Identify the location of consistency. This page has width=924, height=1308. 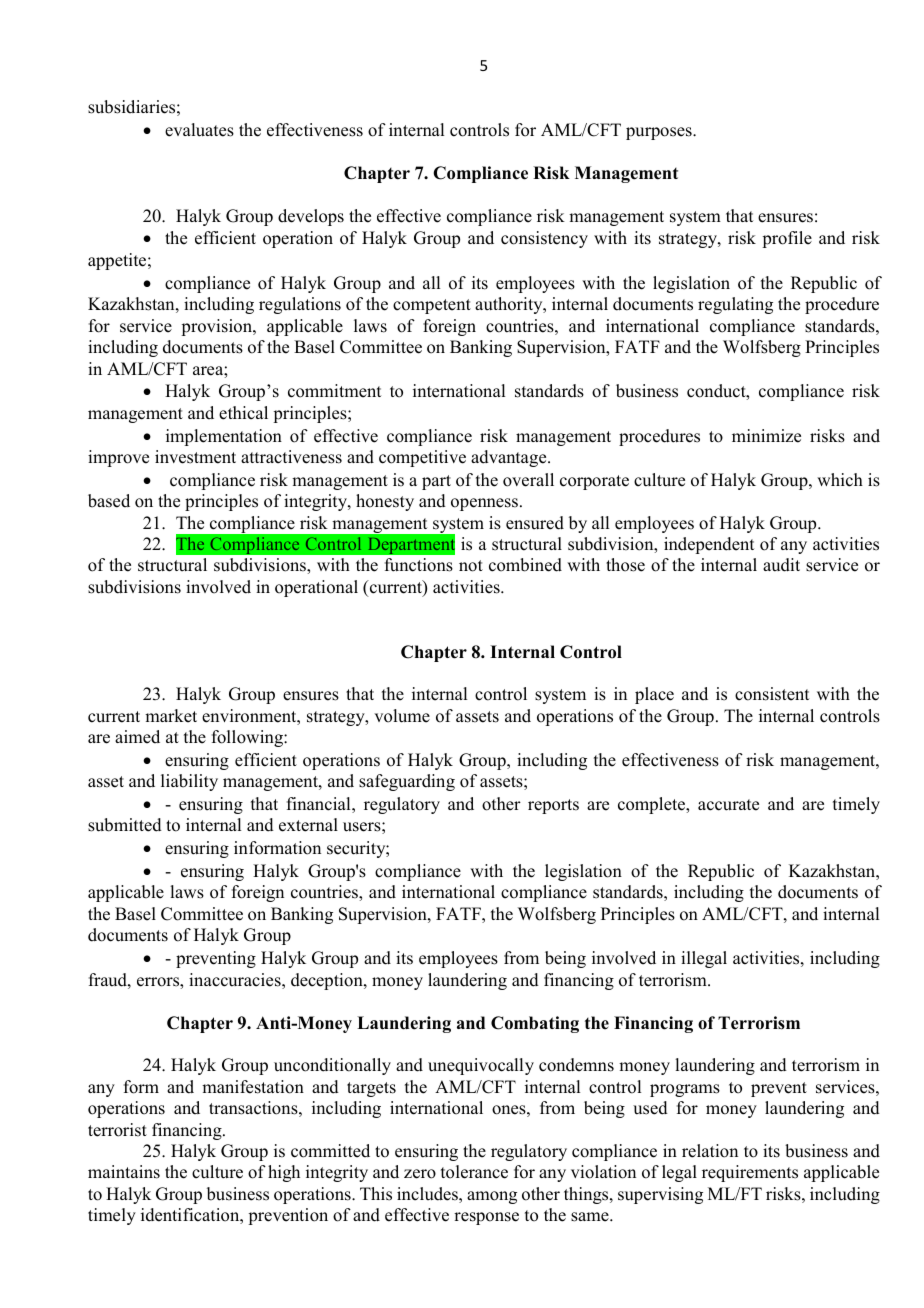
(544, 239).
